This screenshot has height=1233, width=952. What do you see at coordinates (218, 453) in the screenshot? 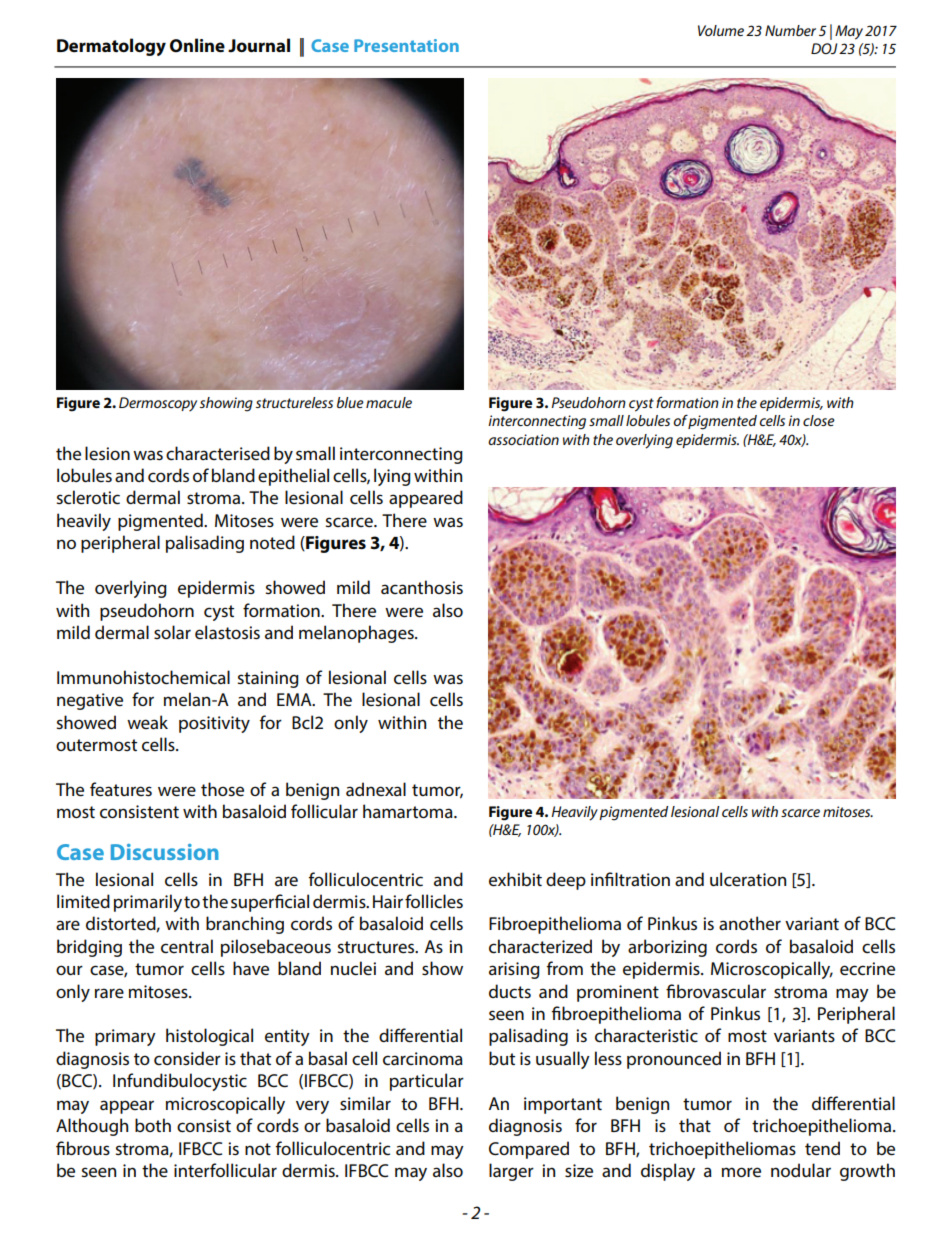
I see `characterised` at bounding box center [218, 453].
